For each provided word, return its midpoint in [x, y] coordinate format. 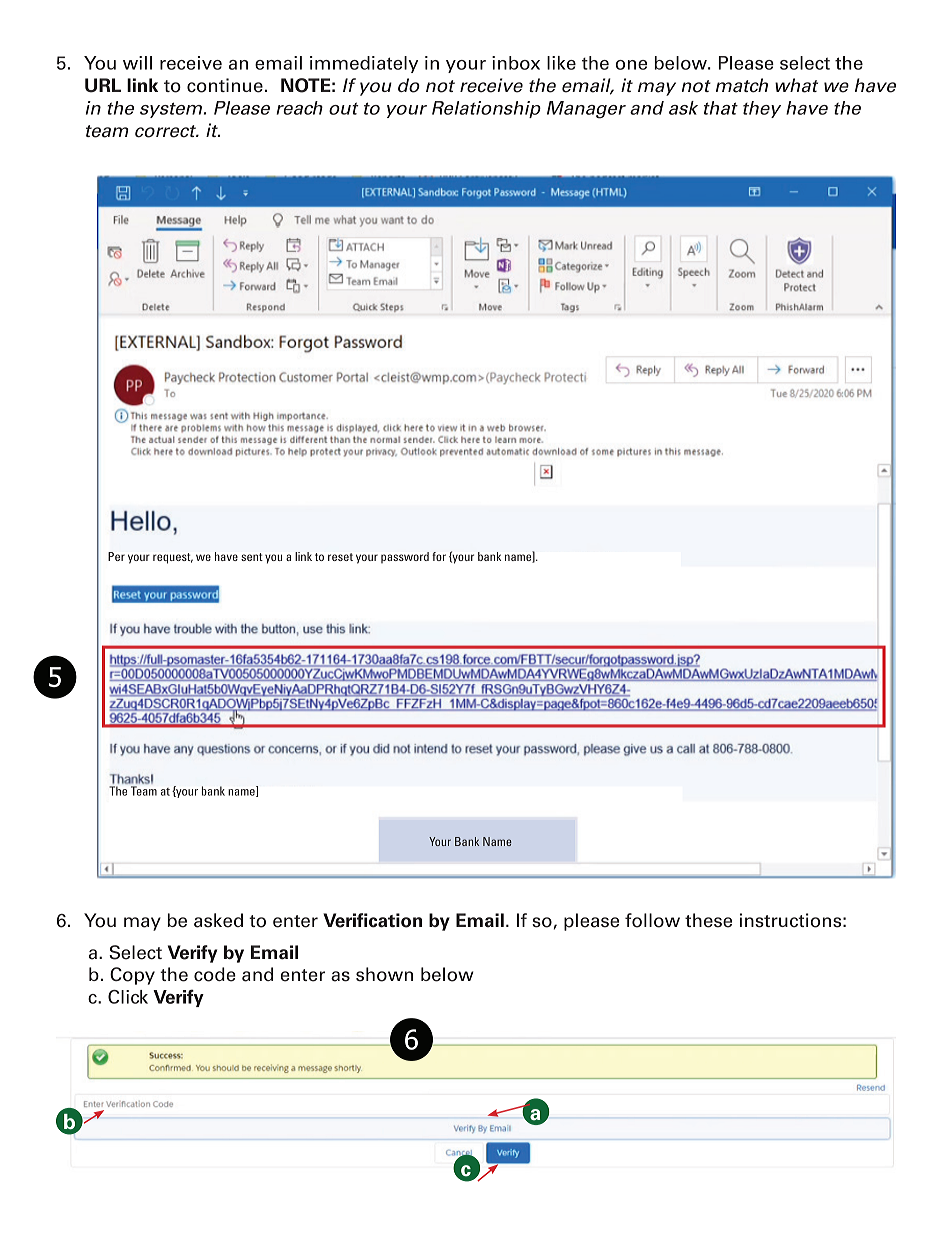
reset [340, 557]
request [173, 558]
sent [252, 557]
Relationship [486, 109]
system [172, 110]
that [721, 108]
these [708, 920]
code [215, 974]
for [439, 556]
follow [652, 920]
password [405, 557]
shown [384, 974]
